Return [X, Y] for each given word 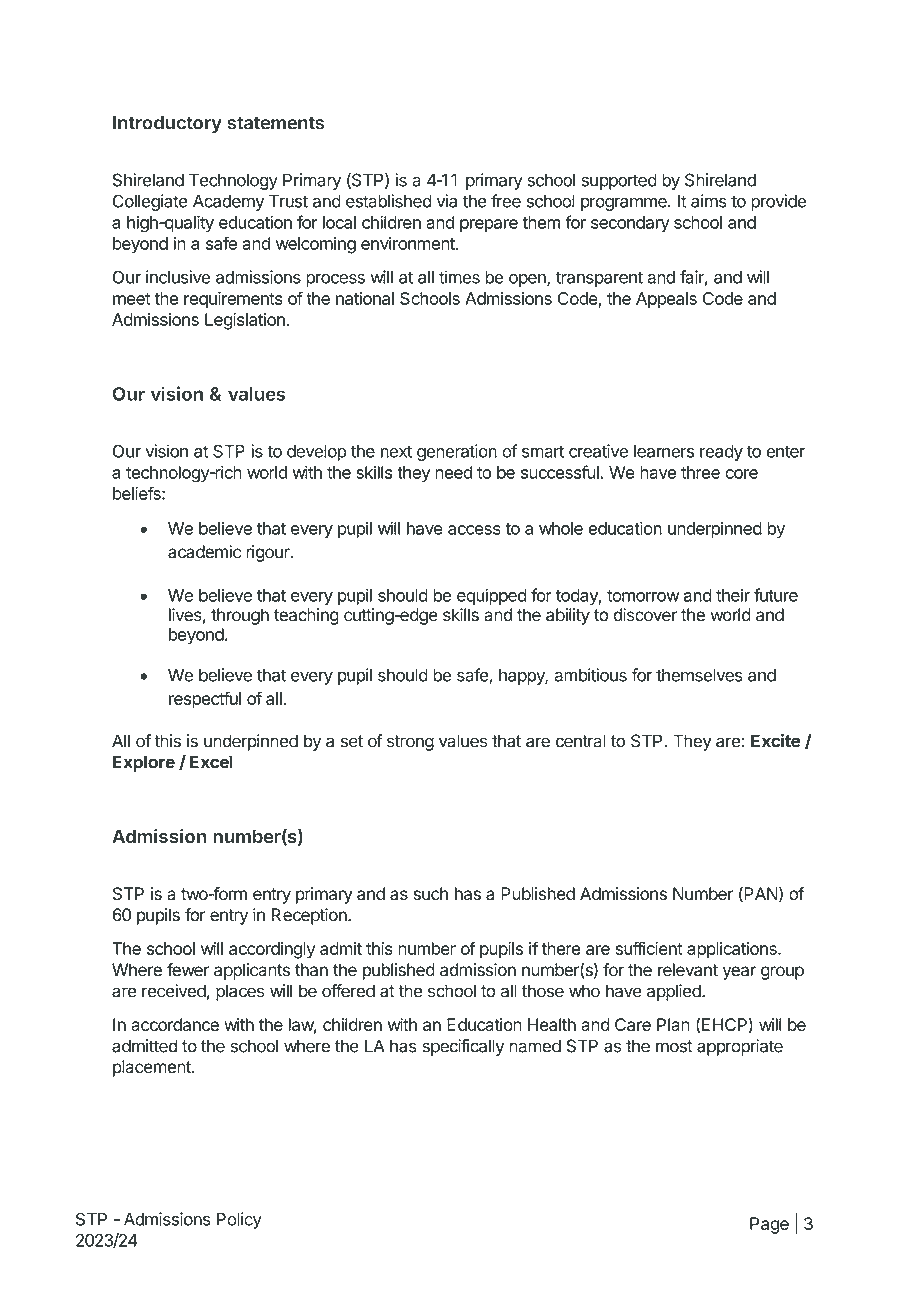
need [453, 472]
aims [709, 201]
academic [204, 552]
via [447, 201]
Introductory [167, 124]
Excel [211, 762]
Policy [239, 1220]
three [700, 472]
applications [733, 950]
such [430, 894]
